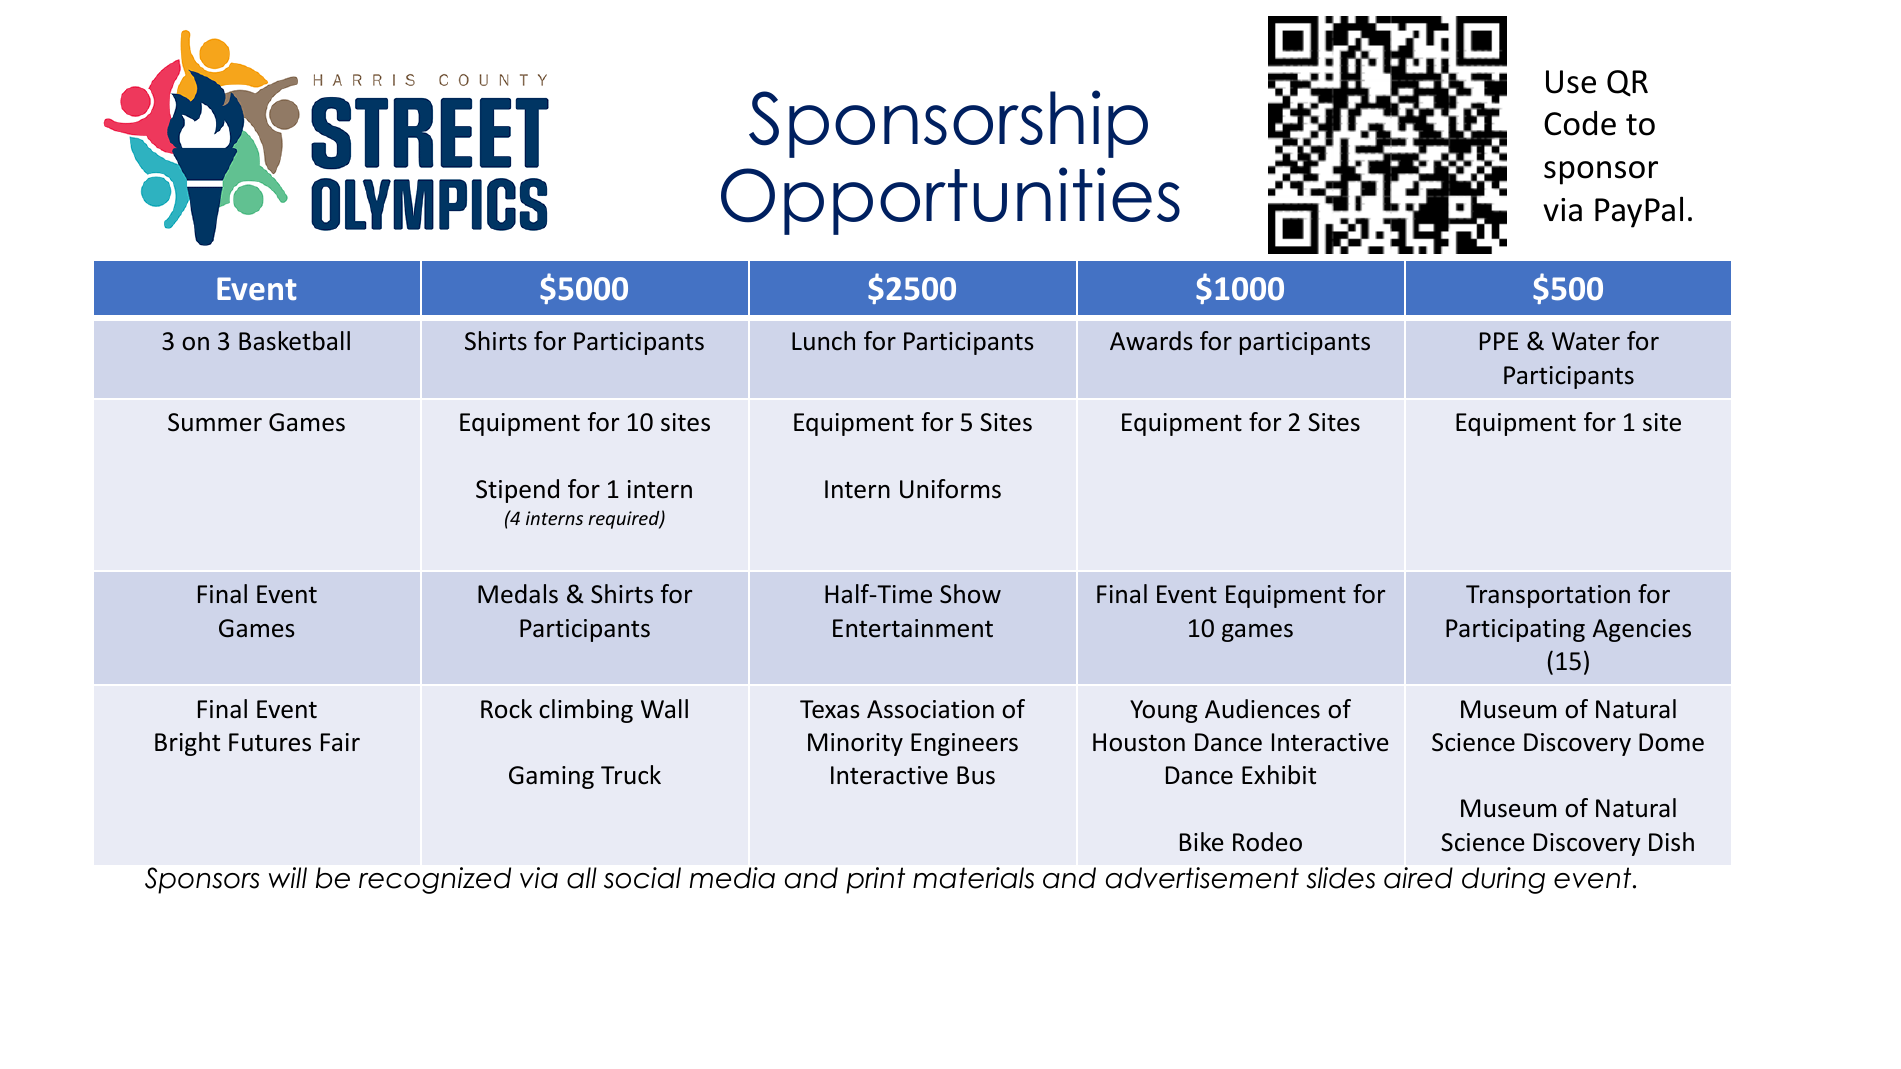 This page has height=1069, width=1901. I want to click on Code, so click(1580, 123).
